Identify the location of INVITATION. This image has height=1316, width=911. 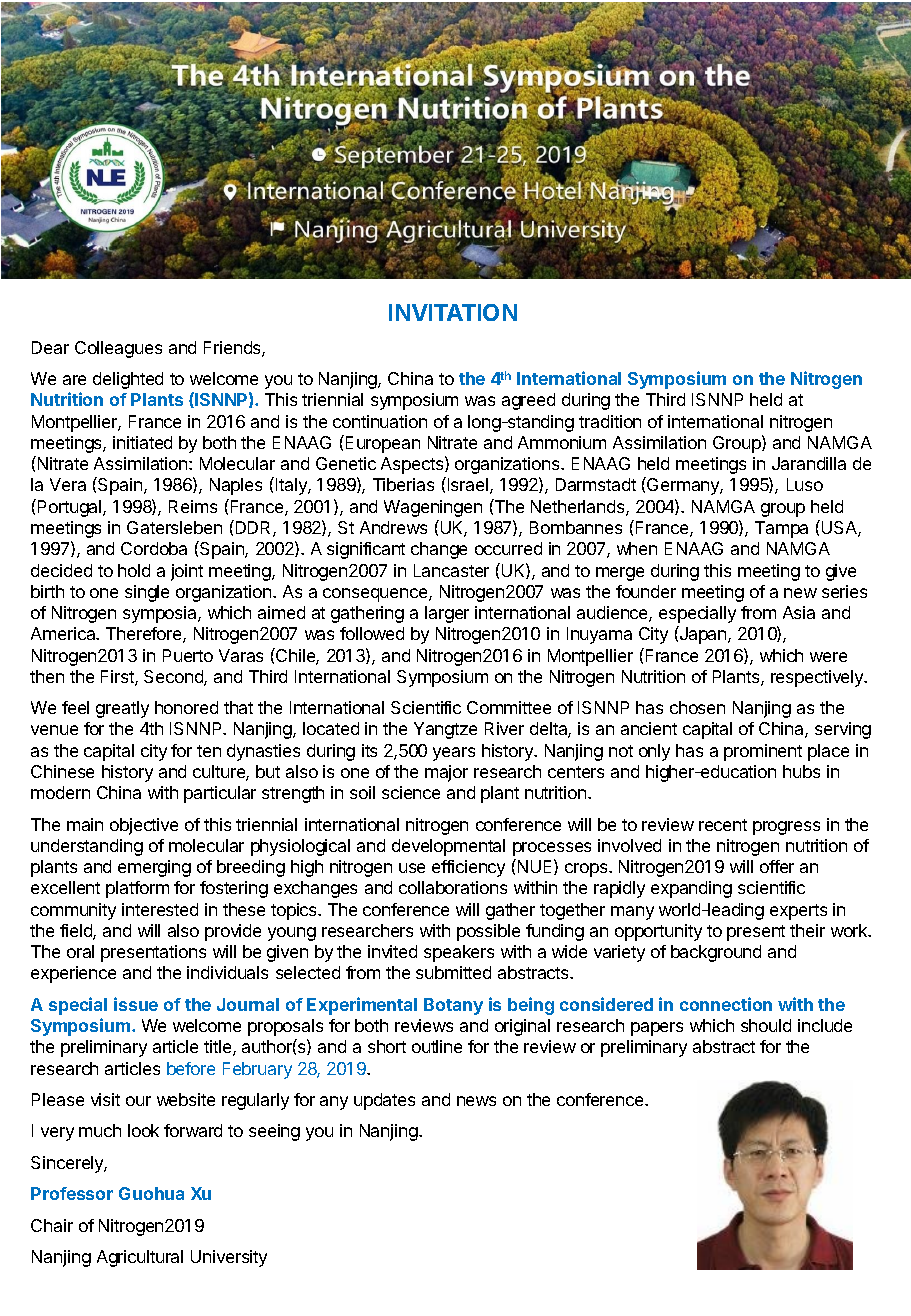
(453, 312).
